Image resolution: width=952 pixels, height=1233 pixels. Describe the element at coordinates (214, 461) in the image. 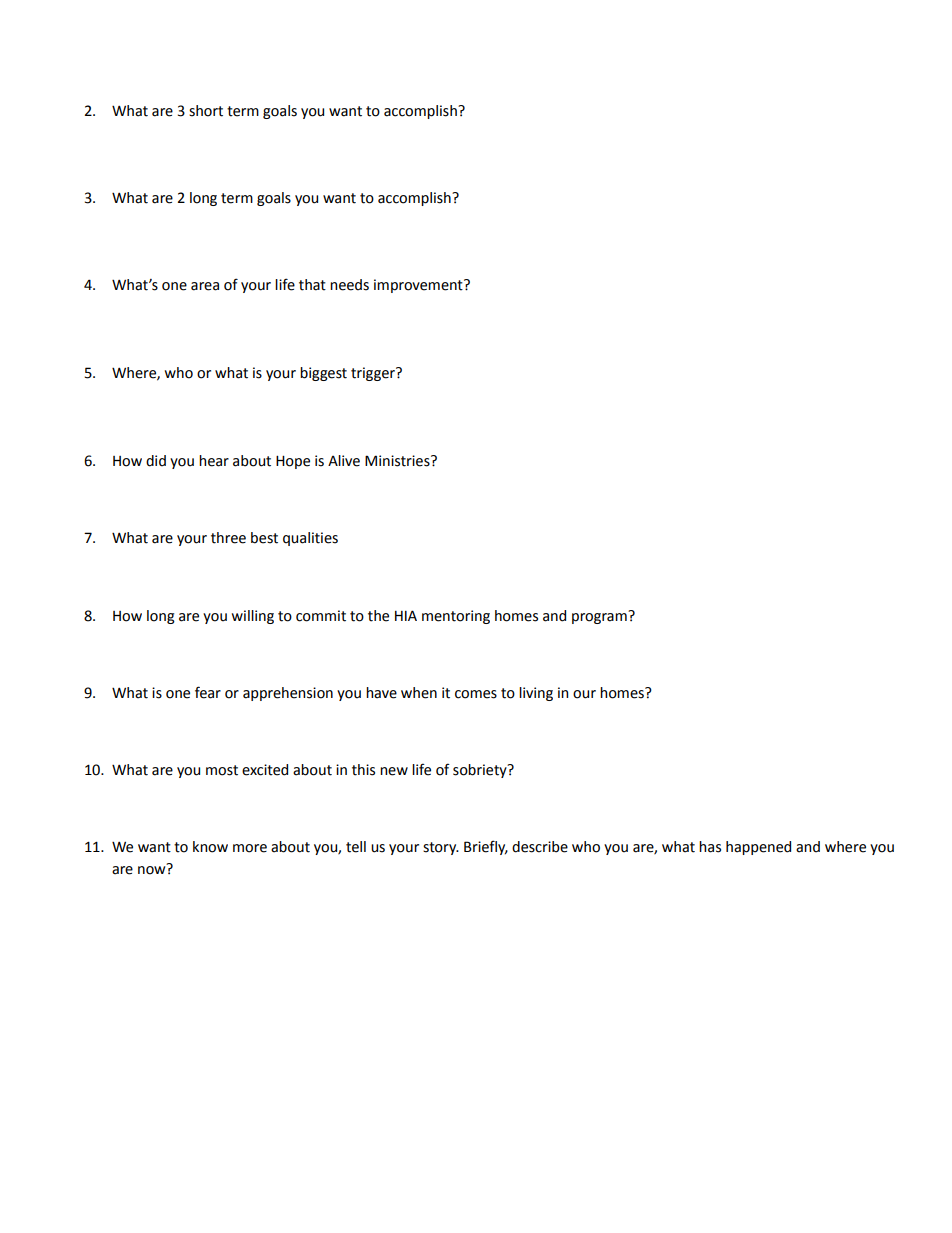

I see `hear` at that location.
